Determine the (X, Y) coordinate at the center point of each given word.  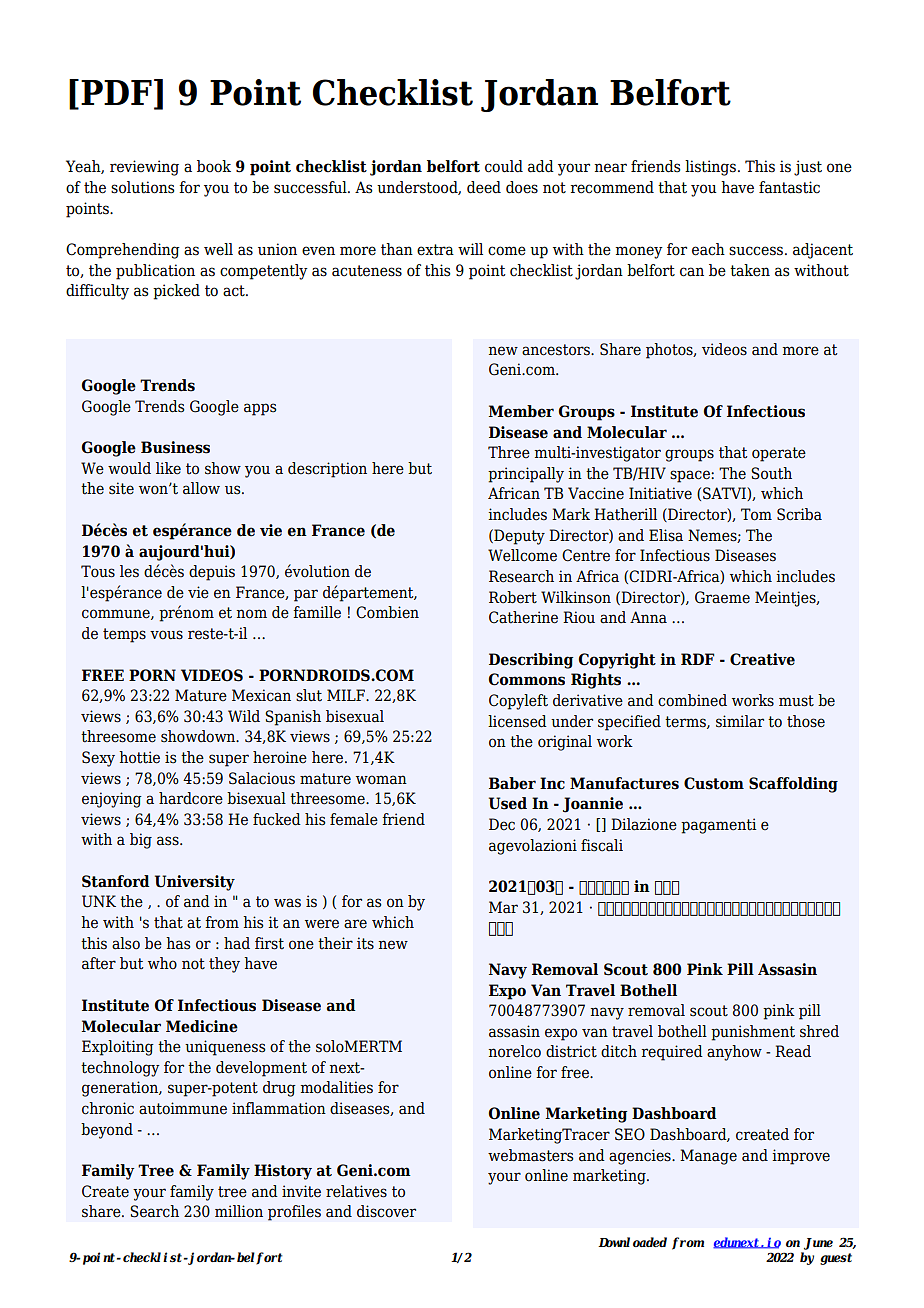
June (818, 1244)
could (504, 166)
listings (710, 168)
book (214, 166)
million (239, 1211)
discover (386, 1211)
